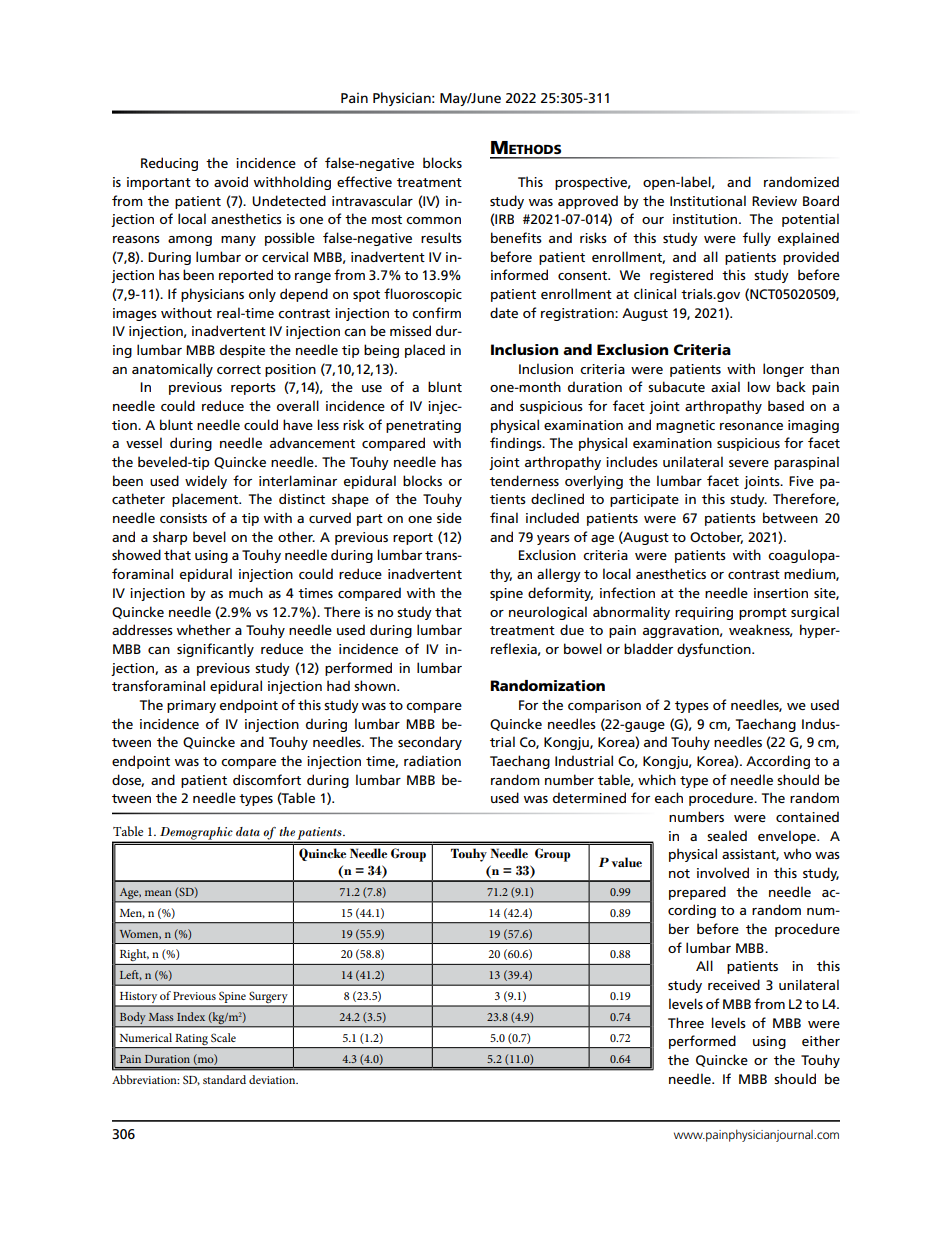 This screenshot has height=1233, width=952. I want to click on avoid, so click(231, 181).
